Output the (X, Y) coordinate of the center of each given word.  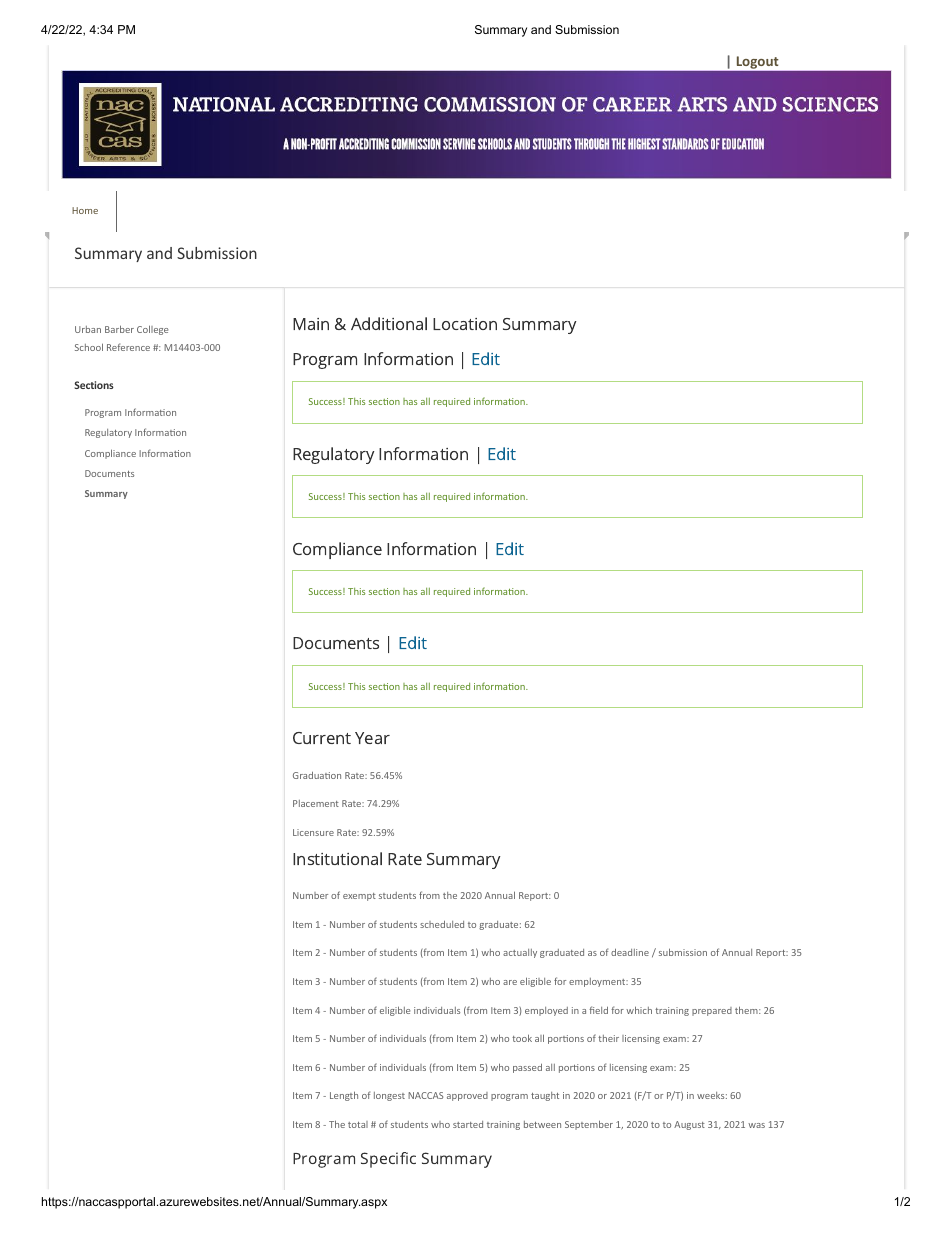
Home (85, 210)
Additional (389, 323)
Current (322, 738)
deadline (630, 952)
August (689, 1125)
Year (372, 738)
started (468, 1124)
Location (465, 324)
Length (344, 1096)
